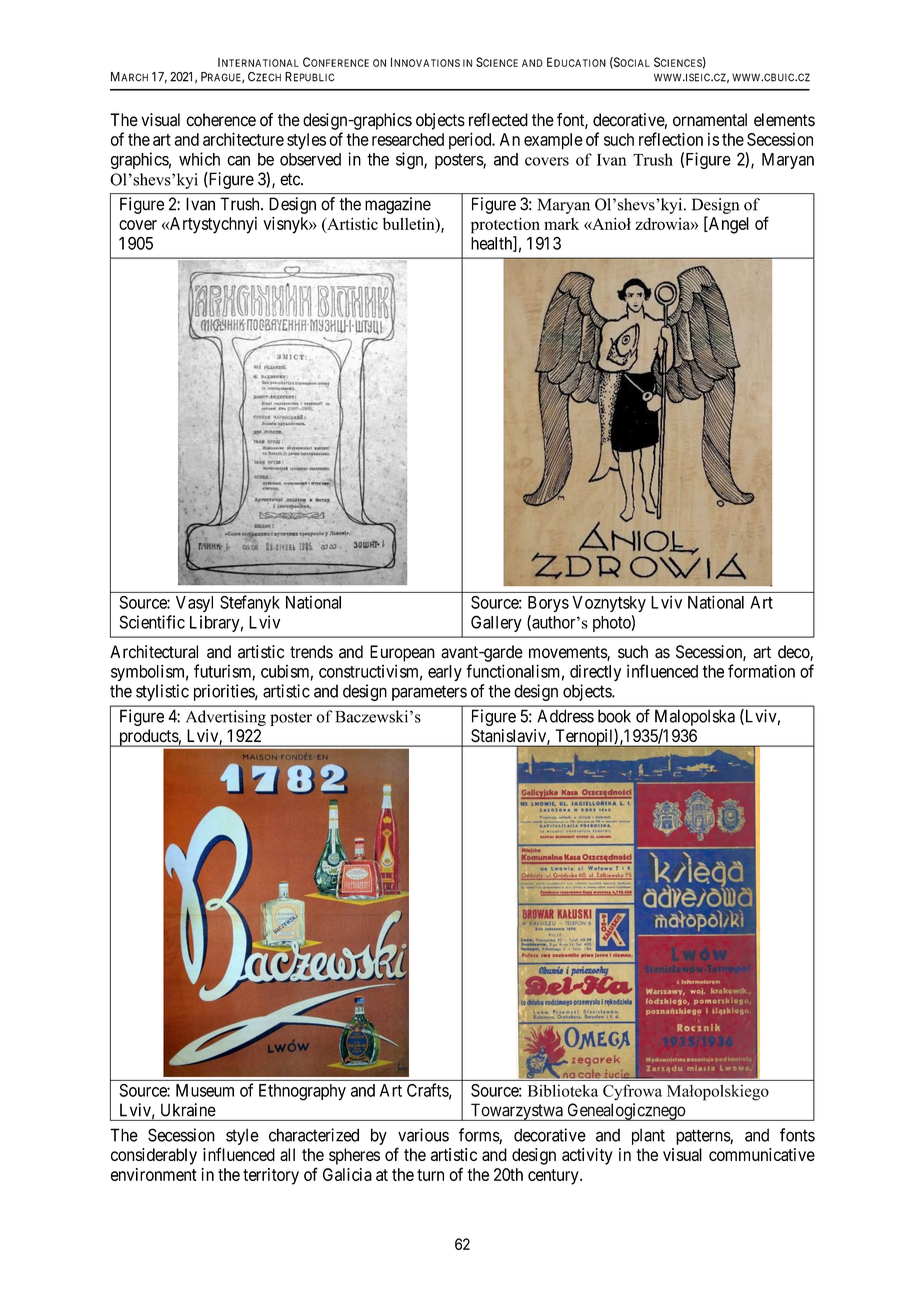 The width and height of the image is (924, 1308). Describe the element at coordinates (761, 671) in the image. I see `formation` at that location.
